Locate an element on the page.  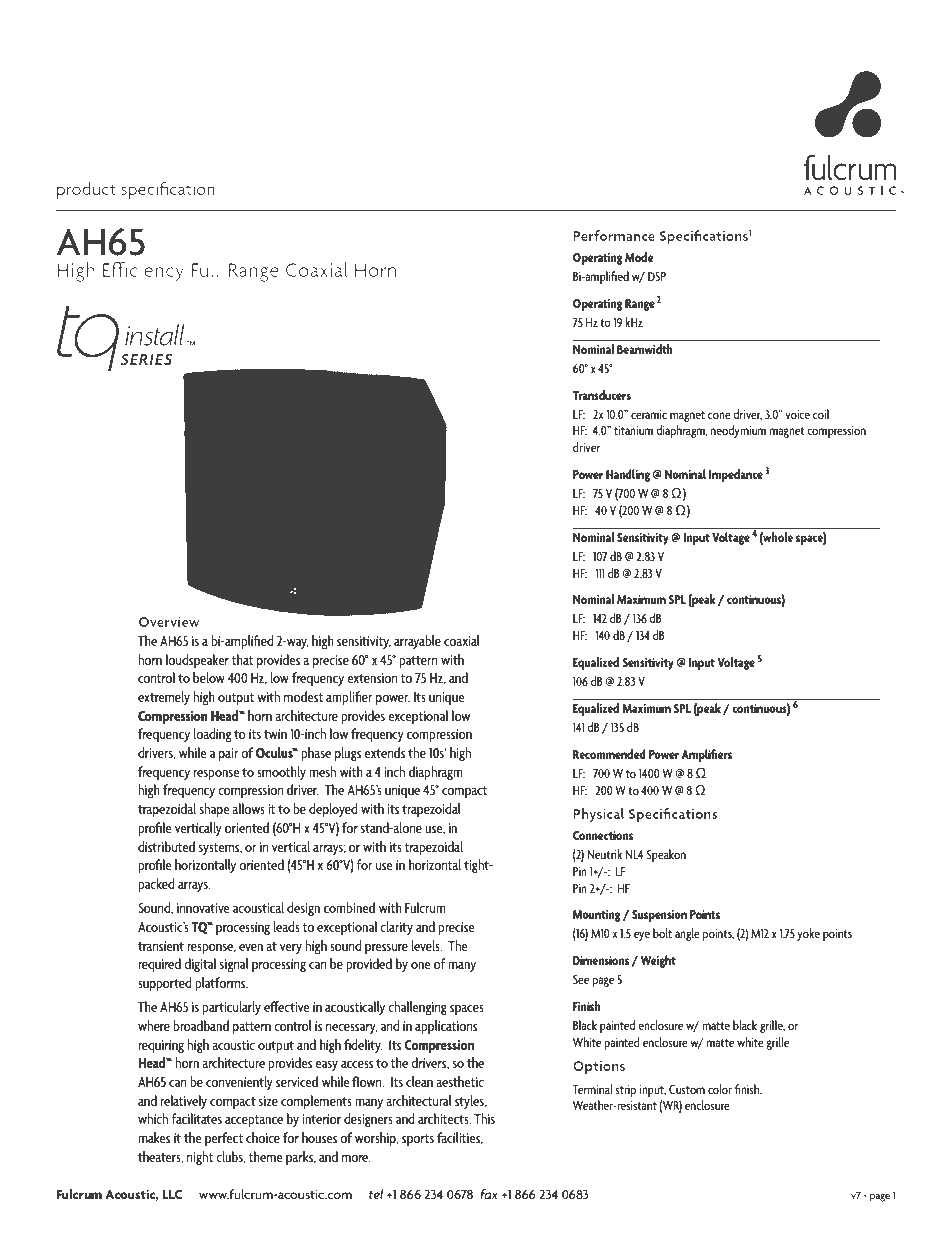
Beamwidth is located at coordinates (645, 349).
